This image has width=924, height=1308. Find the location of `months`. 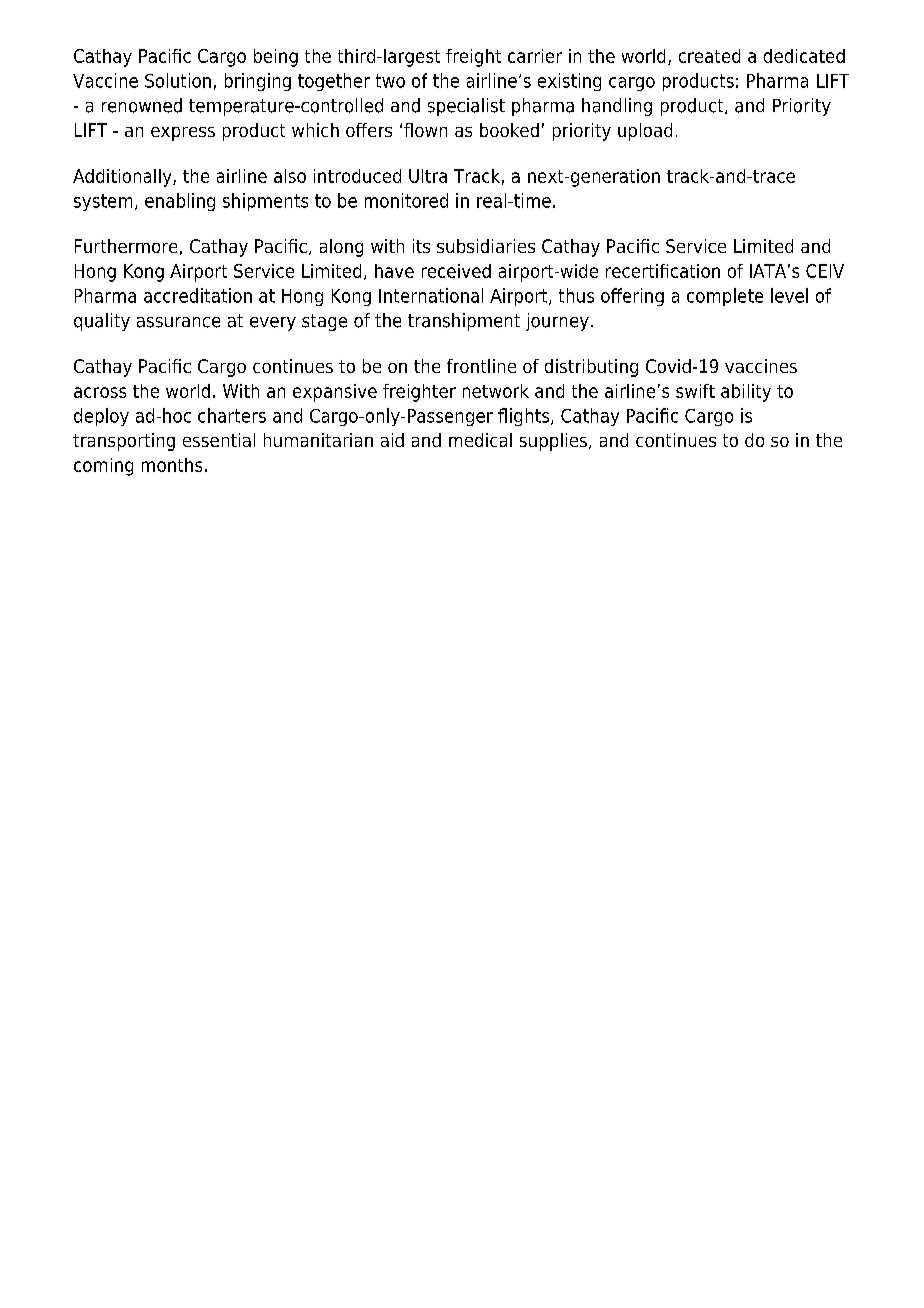

months is located at coordinates (172, 465).
